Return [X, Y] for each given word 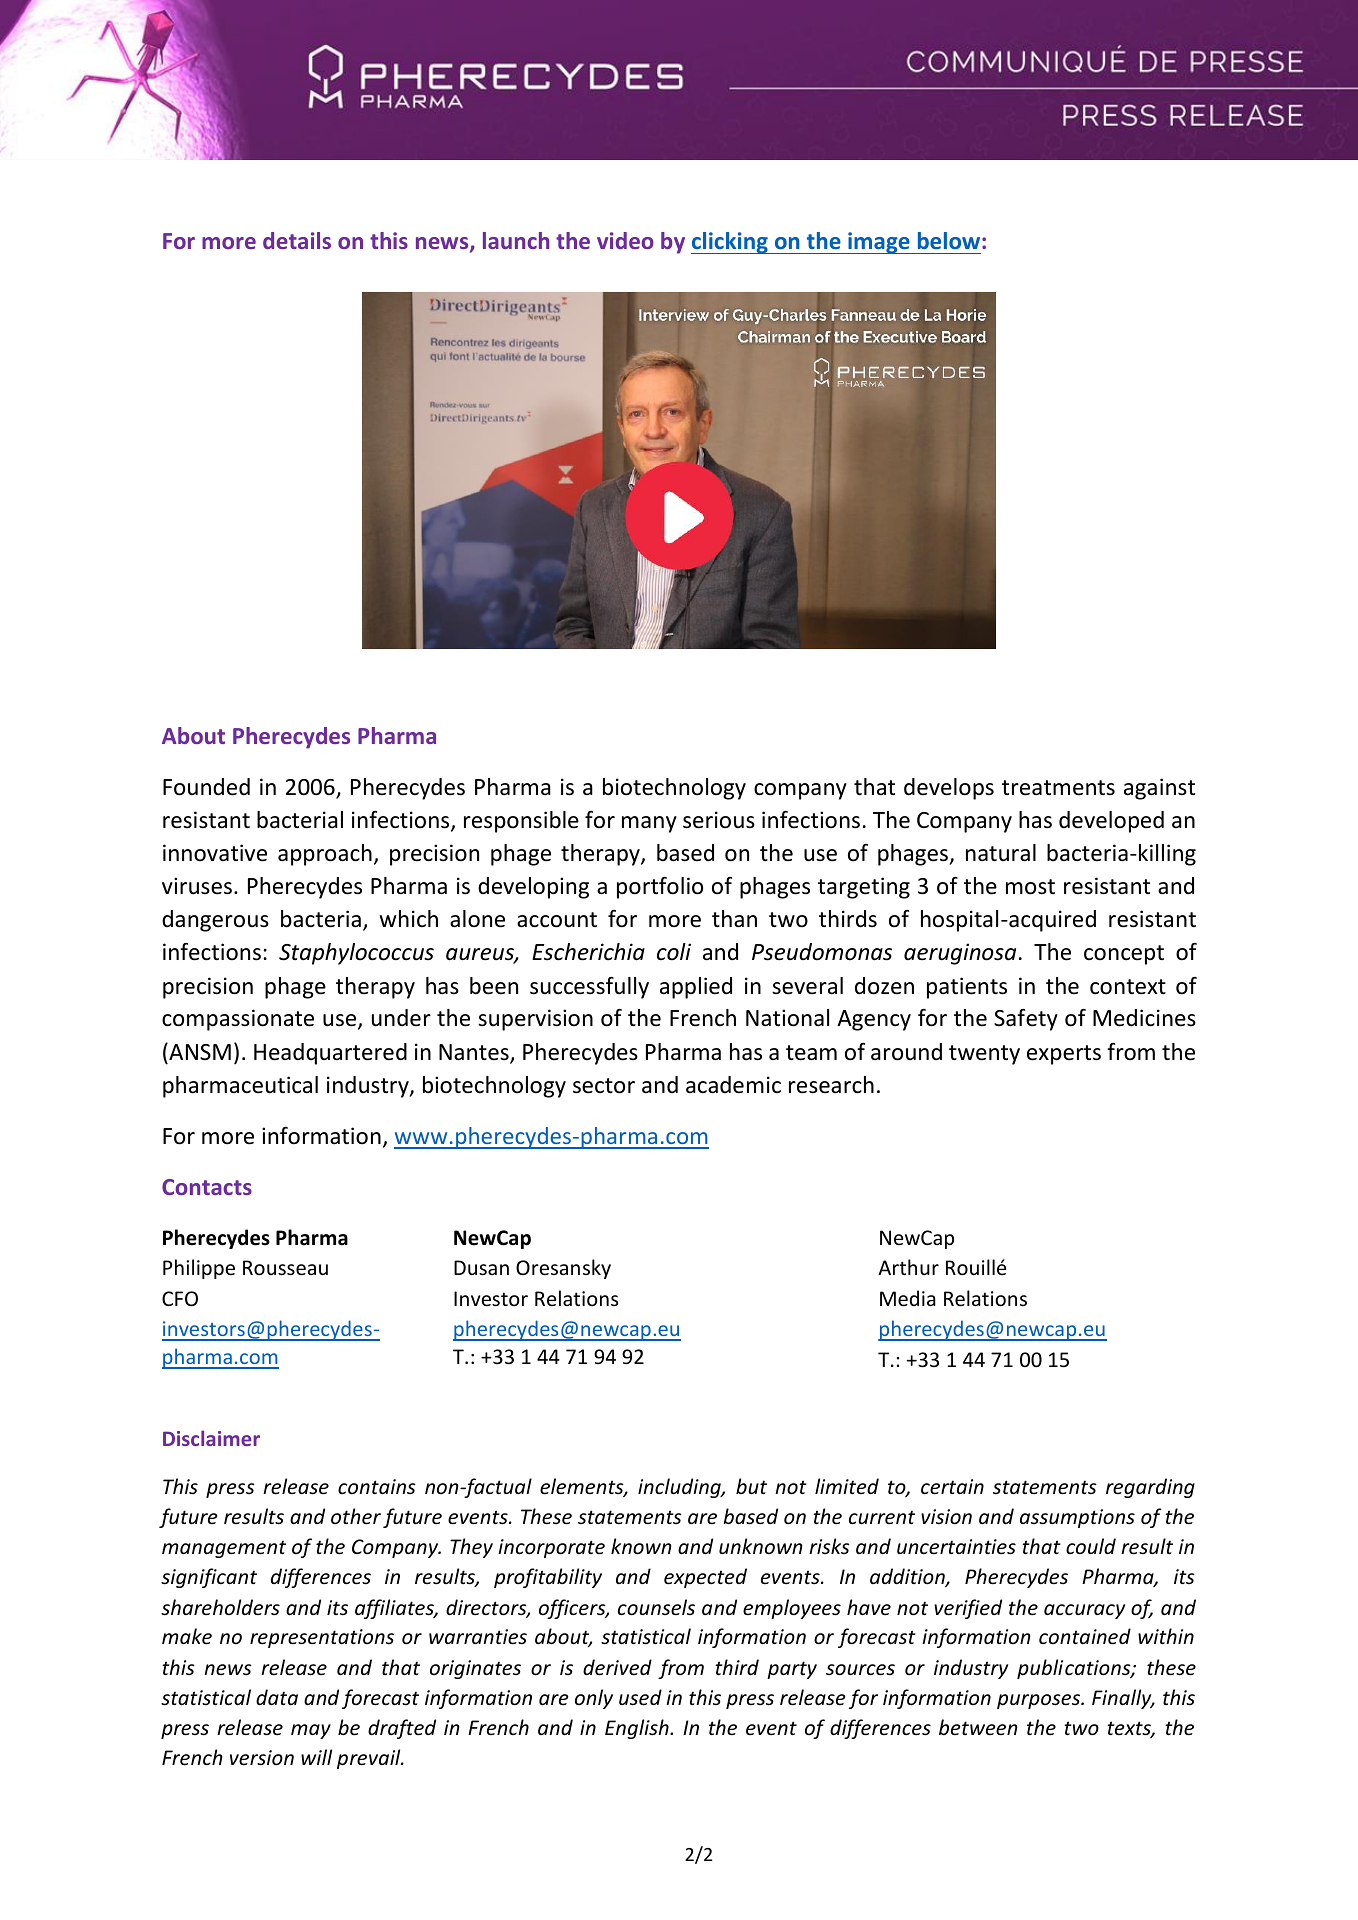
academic [733, 1085]
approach [325, 855]
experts [1064, 1055]
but [751, 1486]
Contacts [207, 1187]
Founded [206, 787]
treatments [1058, 788]
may [311, 1731]
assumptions [1077, 1518]
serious [719, 820]
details [297, 240]
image [879, 243]
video [625, 240]
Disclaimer [211, 1438]
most [1030, 887]
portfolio [660, 888]
